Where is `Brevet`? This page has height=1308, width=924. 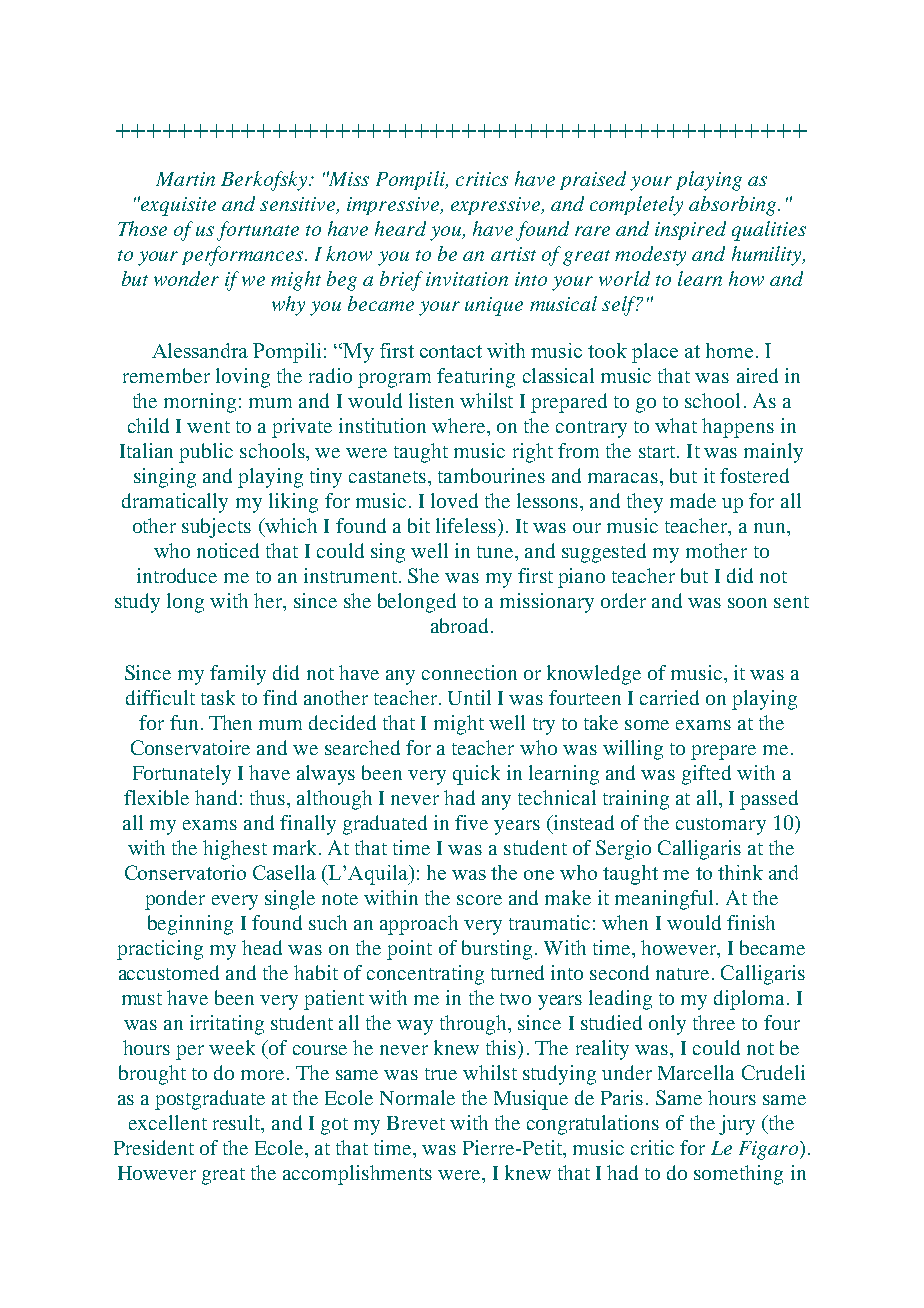 Brevet is located at coordinates (416, 1123).
